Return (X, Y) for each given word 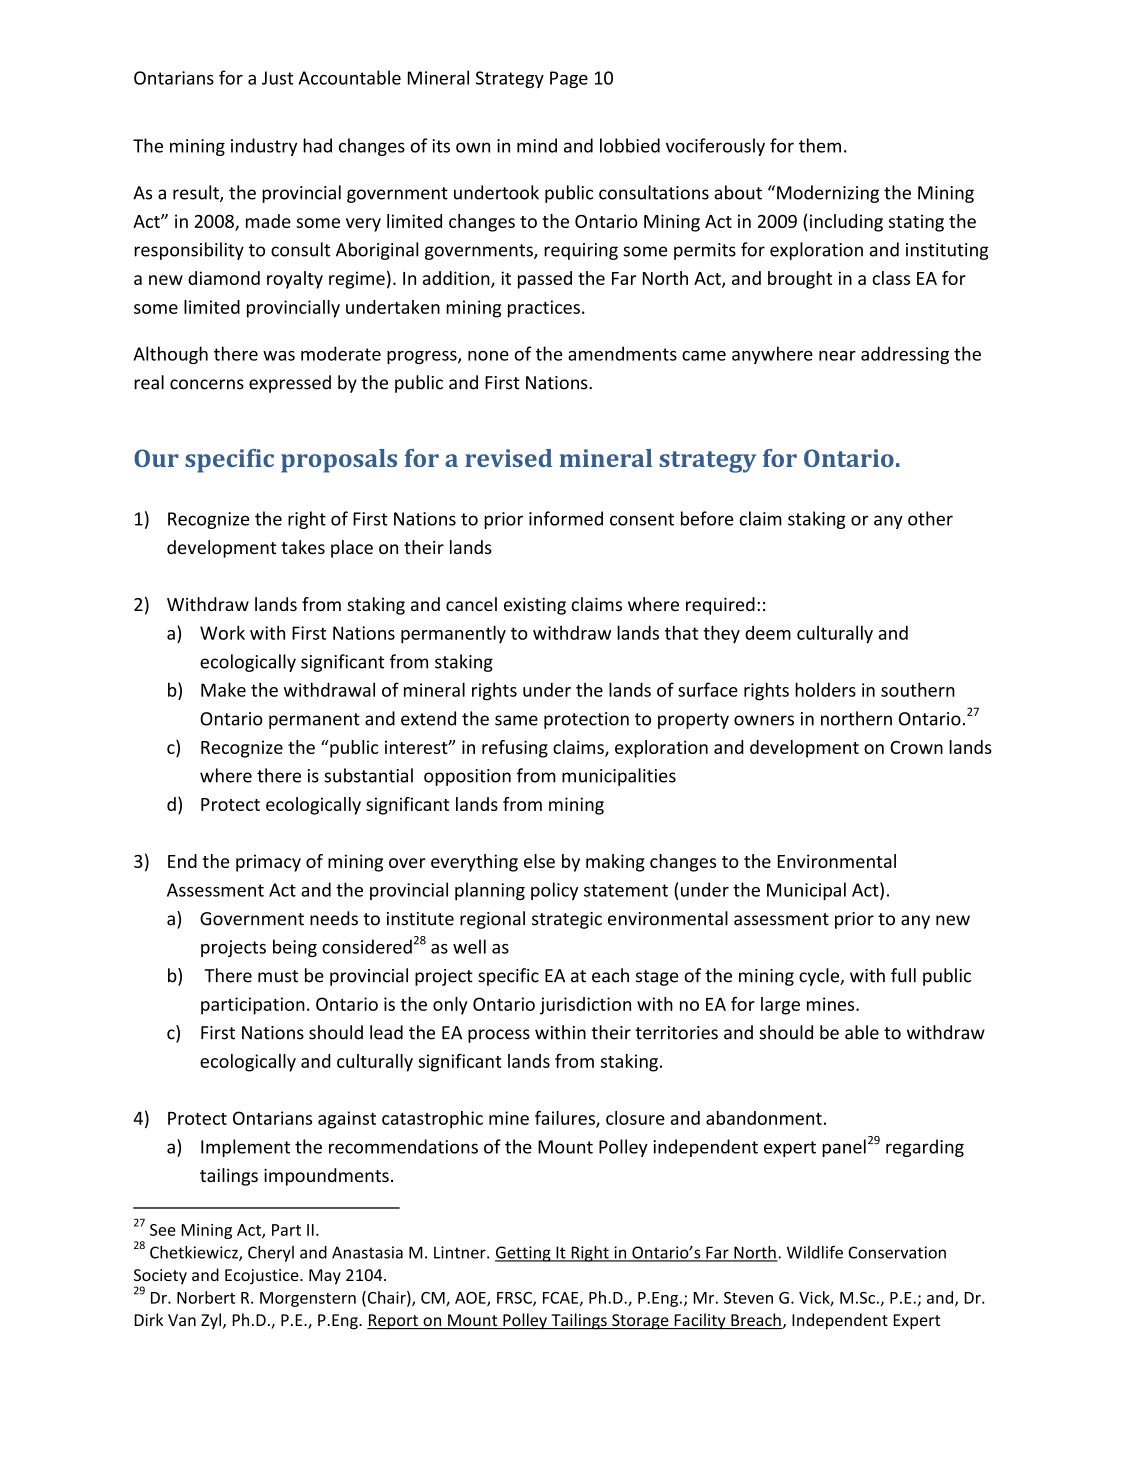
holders (825, 689)
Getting (524, 1254)
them (820, 145)
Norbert (206, 1297)
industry (264, 147)
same (516, 720)
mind (537, 145)
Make (223, 689)
